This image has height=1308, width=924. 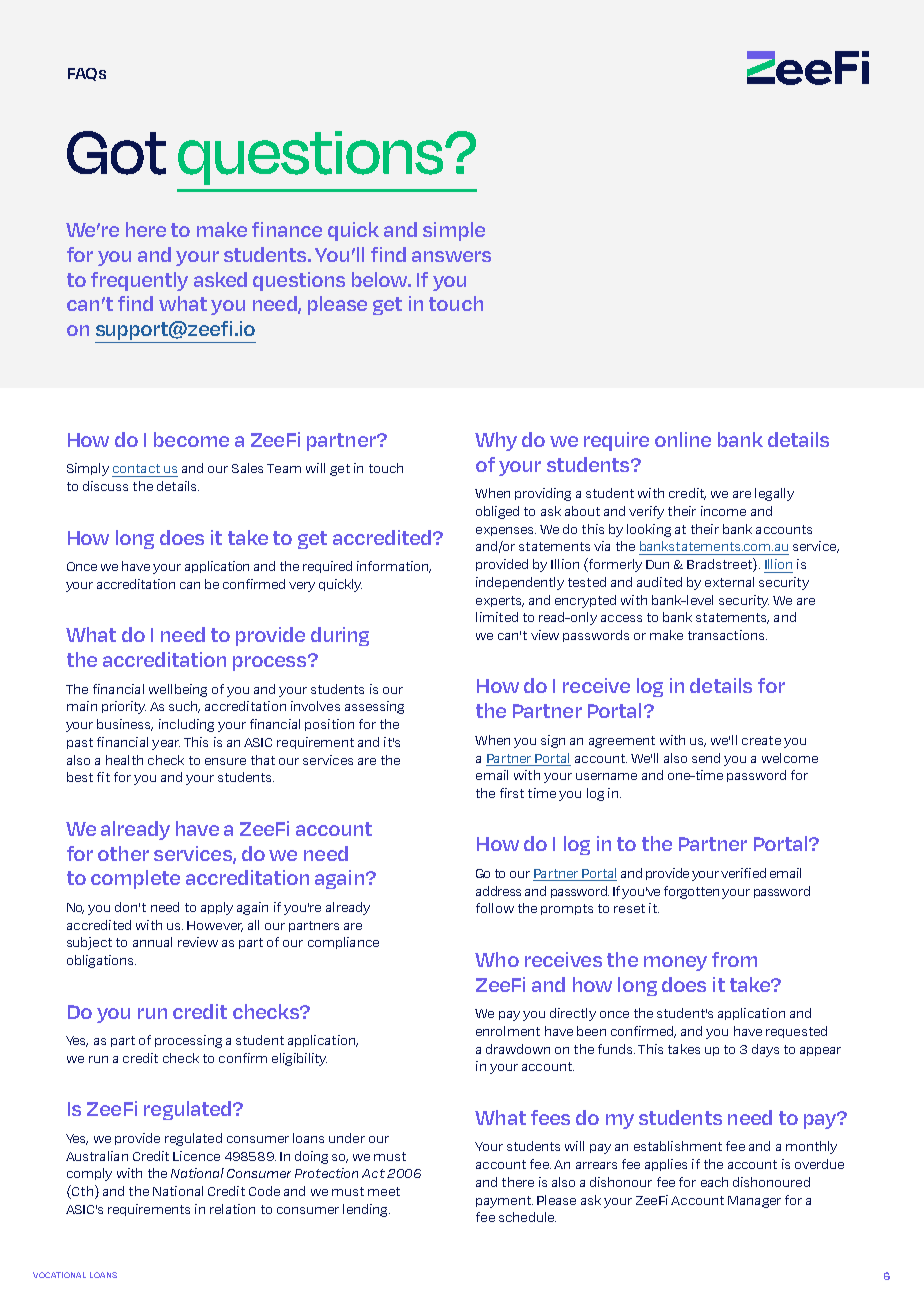 What do you see at coordinates (166, 745) in the image?
I see `year` at bounding box center [166, 745].
